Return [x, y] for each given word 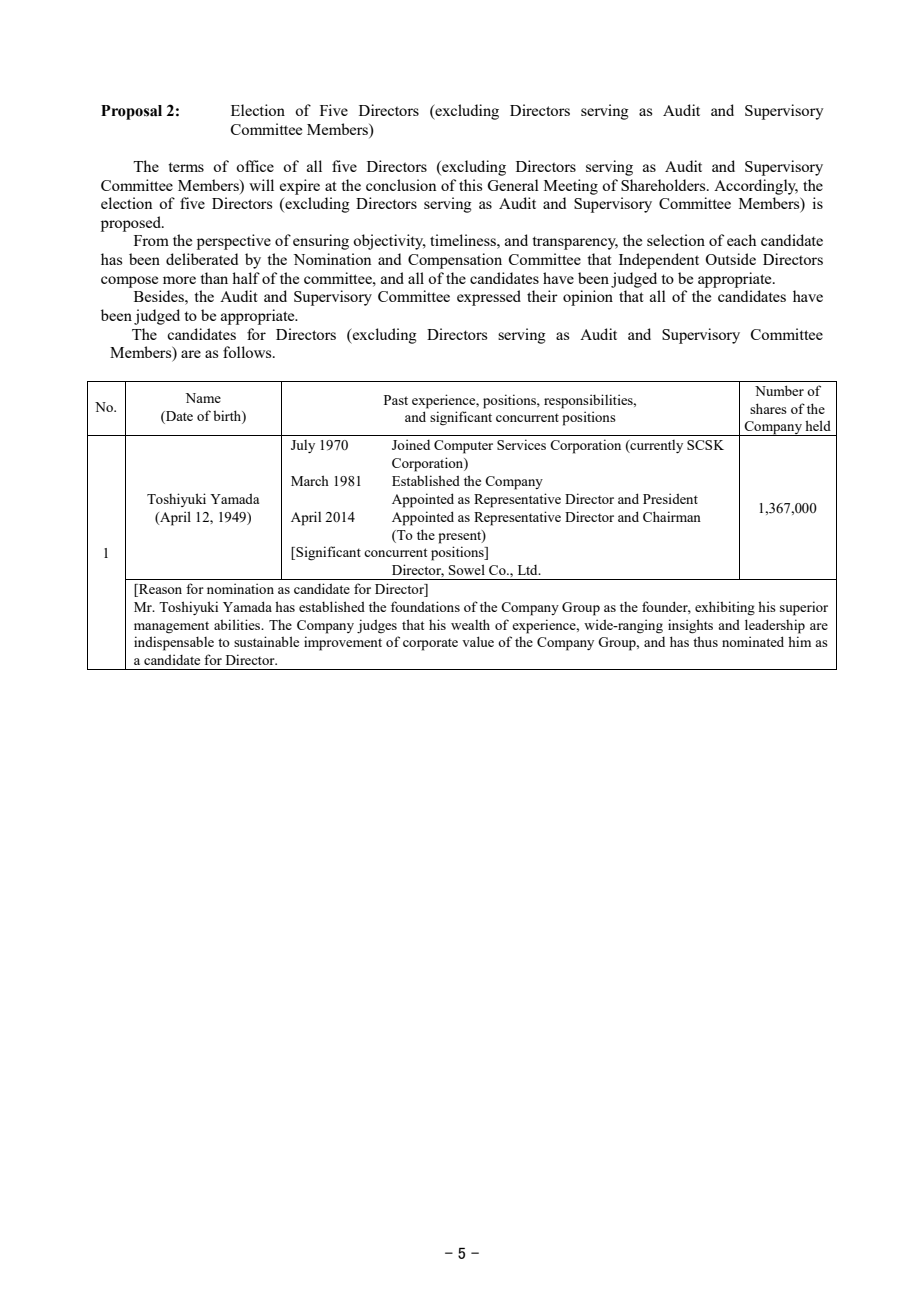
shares [768, 408]
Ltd [529, 570]
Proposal [131, 112]
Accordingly [756, 187]
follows [248, 352]
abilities [238, 624]
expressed [489, 298]
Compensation [455, 261]
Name [203, 398]
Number [779, 390]
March [310, 480]
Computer [463, 447]
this [470, 185]
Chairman [672, 516]
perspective [234, 242]
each [741, 240]
